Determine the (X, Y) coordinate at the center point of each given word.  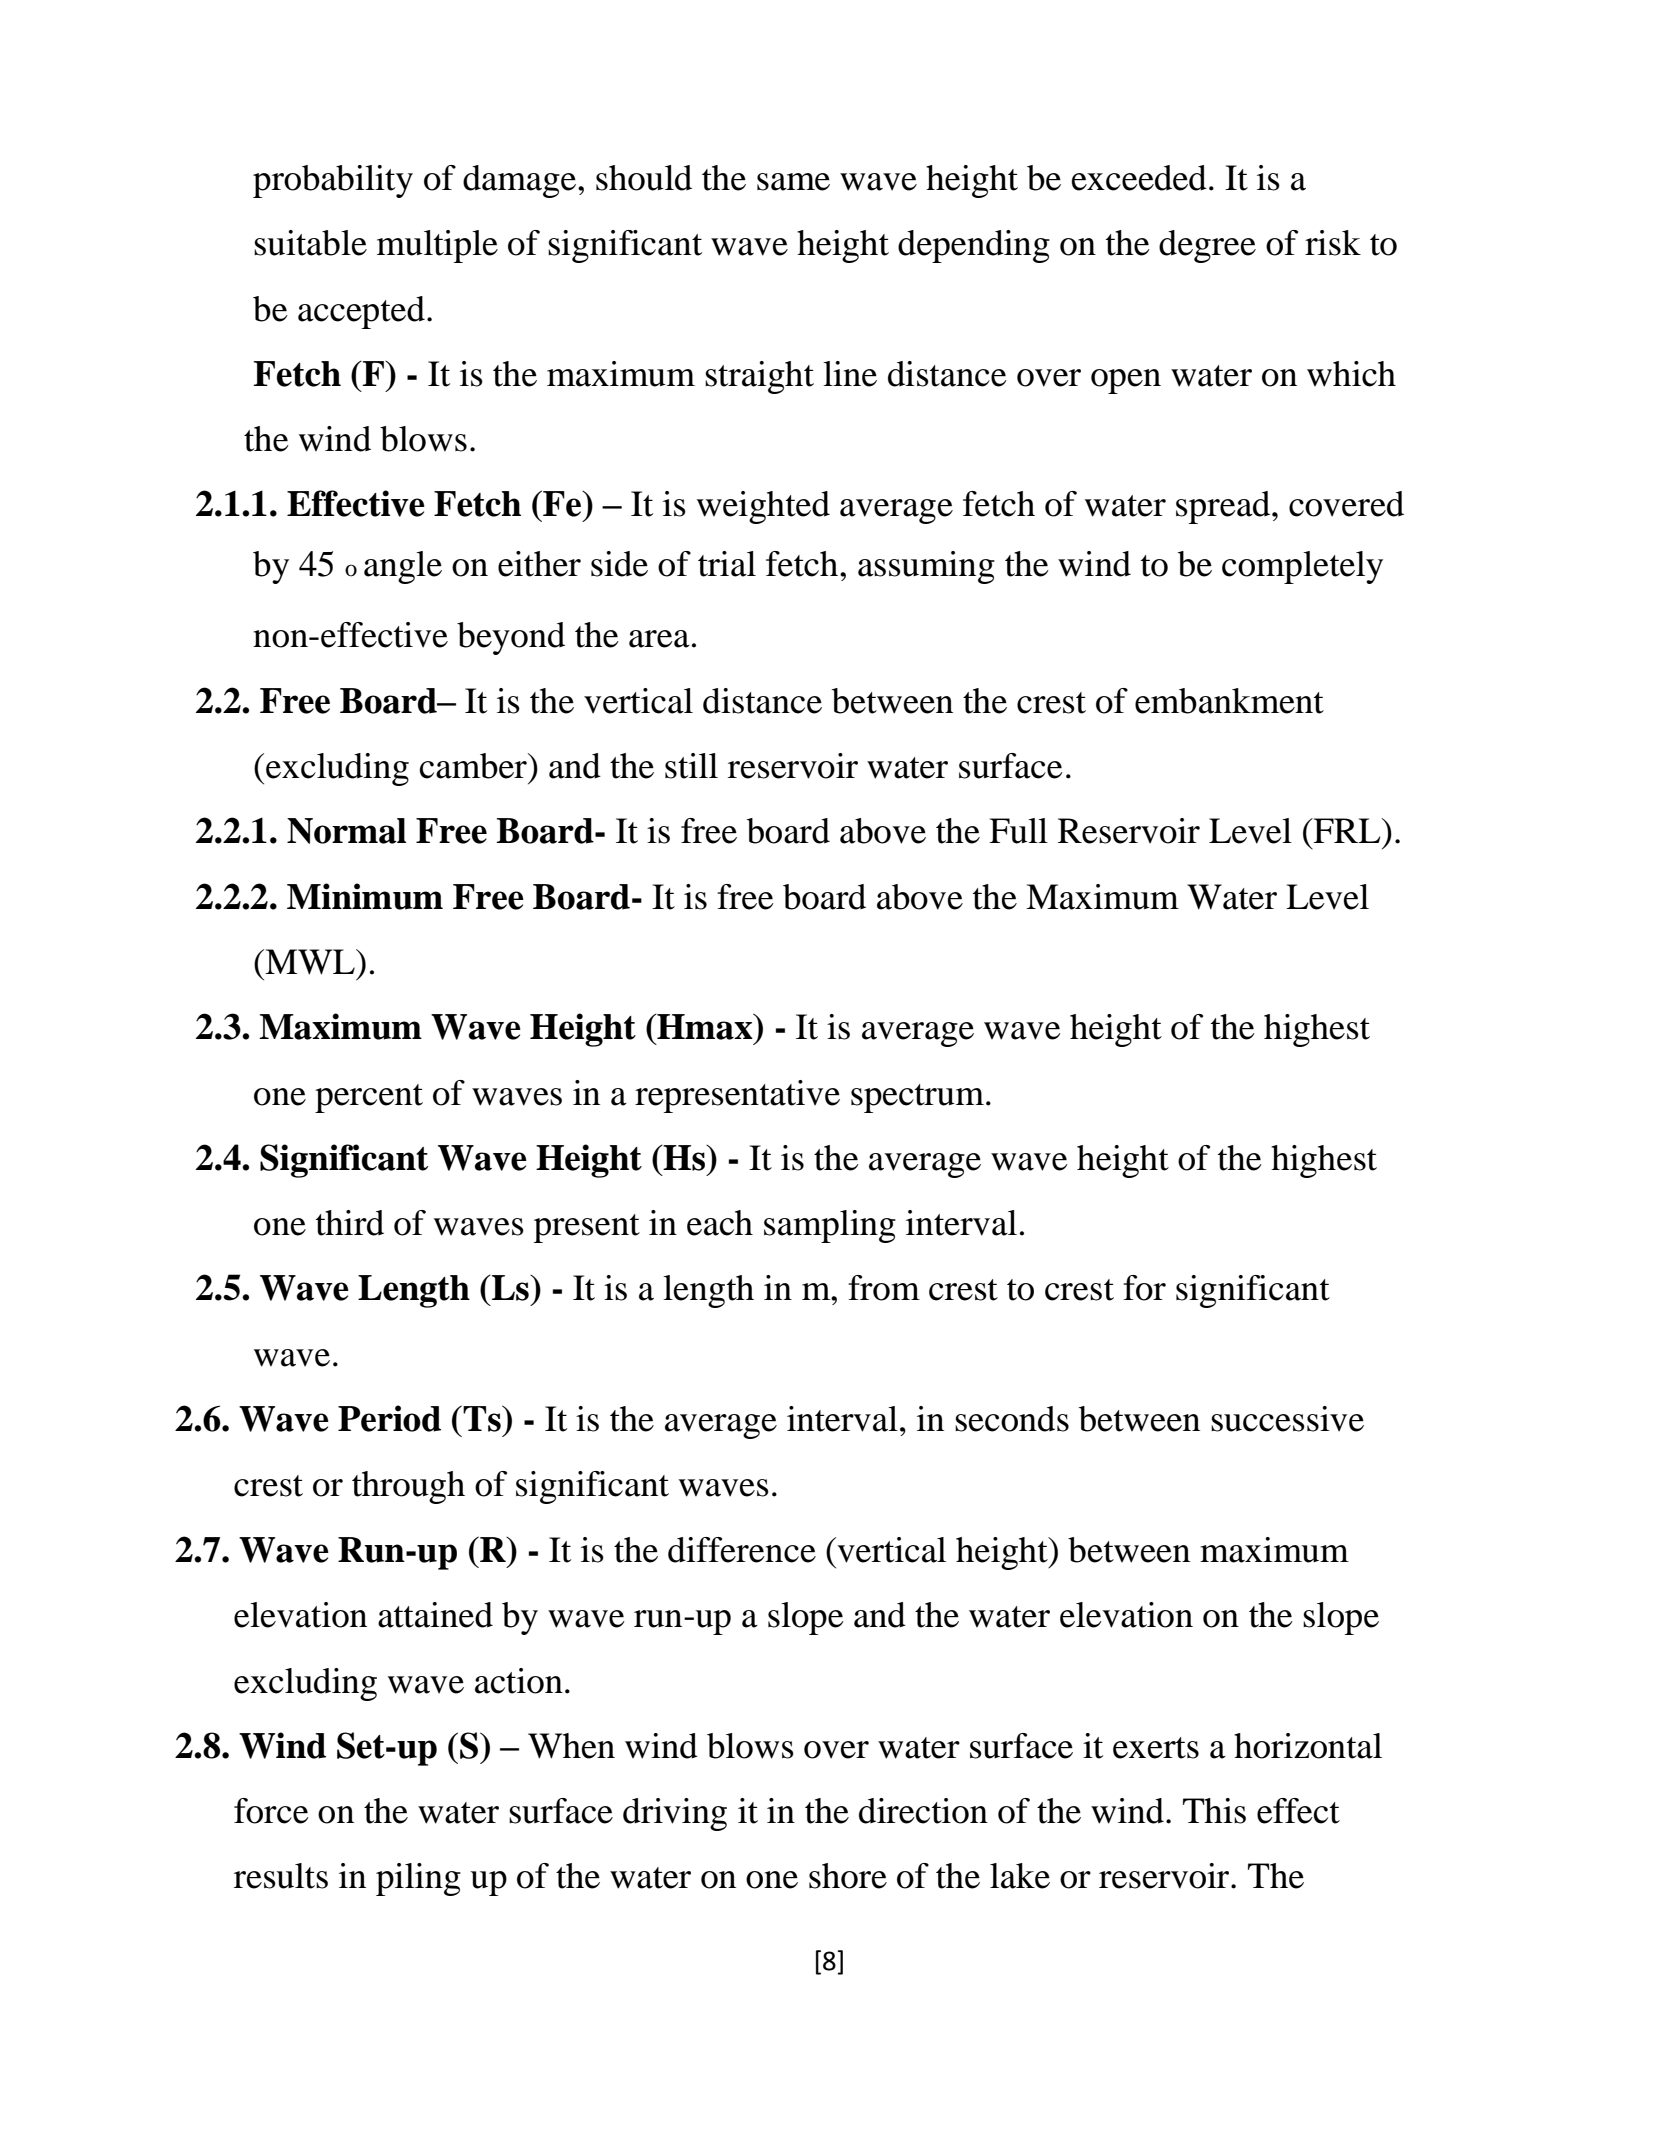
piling (418, 1879)
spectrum (917, 1098)
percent (369, 1098)
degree (1207, 246)
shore (848, 1876)
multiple (437, 246)
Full (1018, 831)
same (793, 182)
